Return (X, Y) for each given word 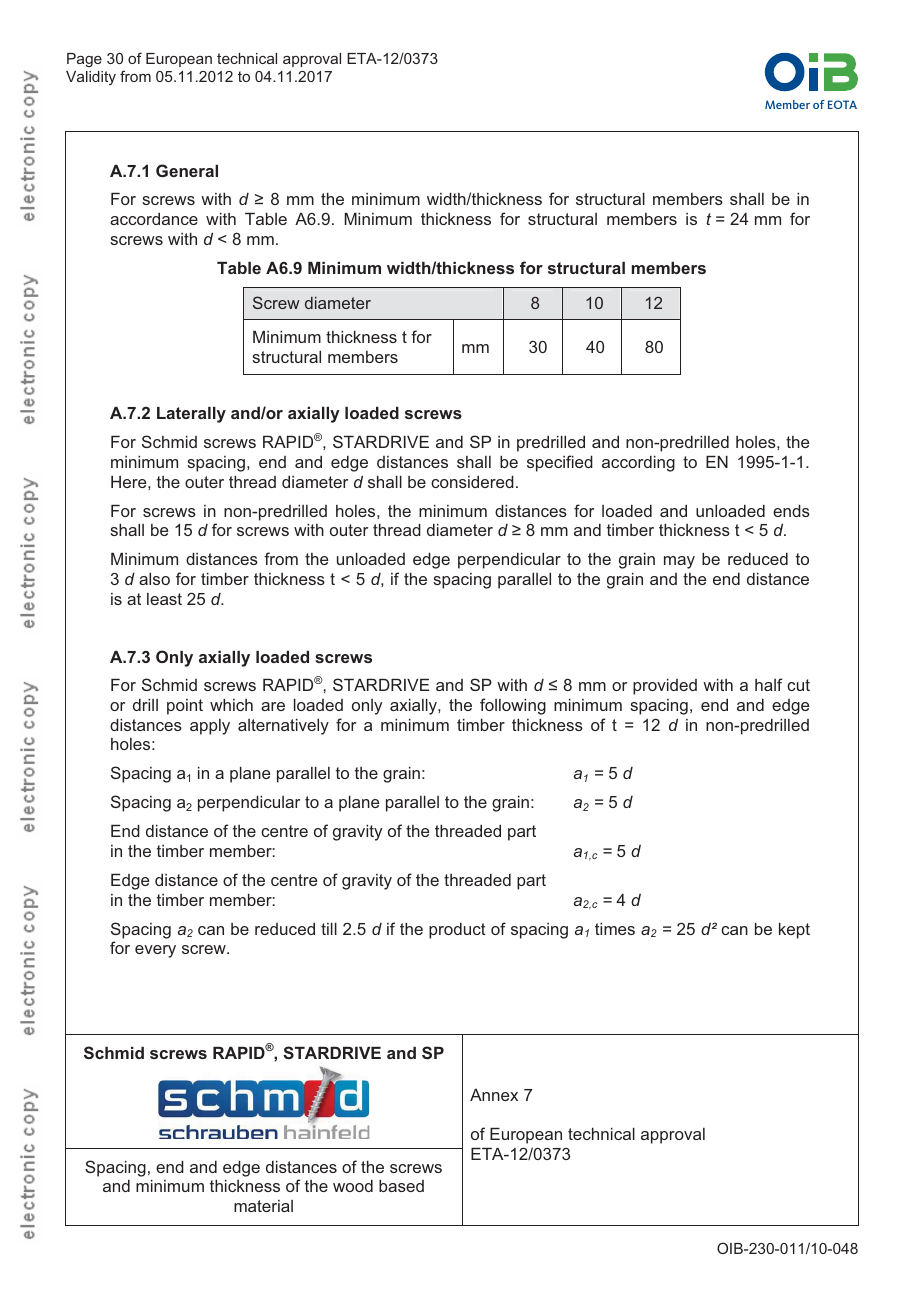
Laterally (191, 415)
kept (794, 931)
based (401, 1186)
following (513, 706)
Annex (494, 1095)
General (187, 170)
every (155, 951)
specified (560, 463)
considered (472, 482)
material (263, 1206)
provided (665, 687)
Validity (91, 78)
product (457, 931)
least (164, 599)
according (638, 464)
